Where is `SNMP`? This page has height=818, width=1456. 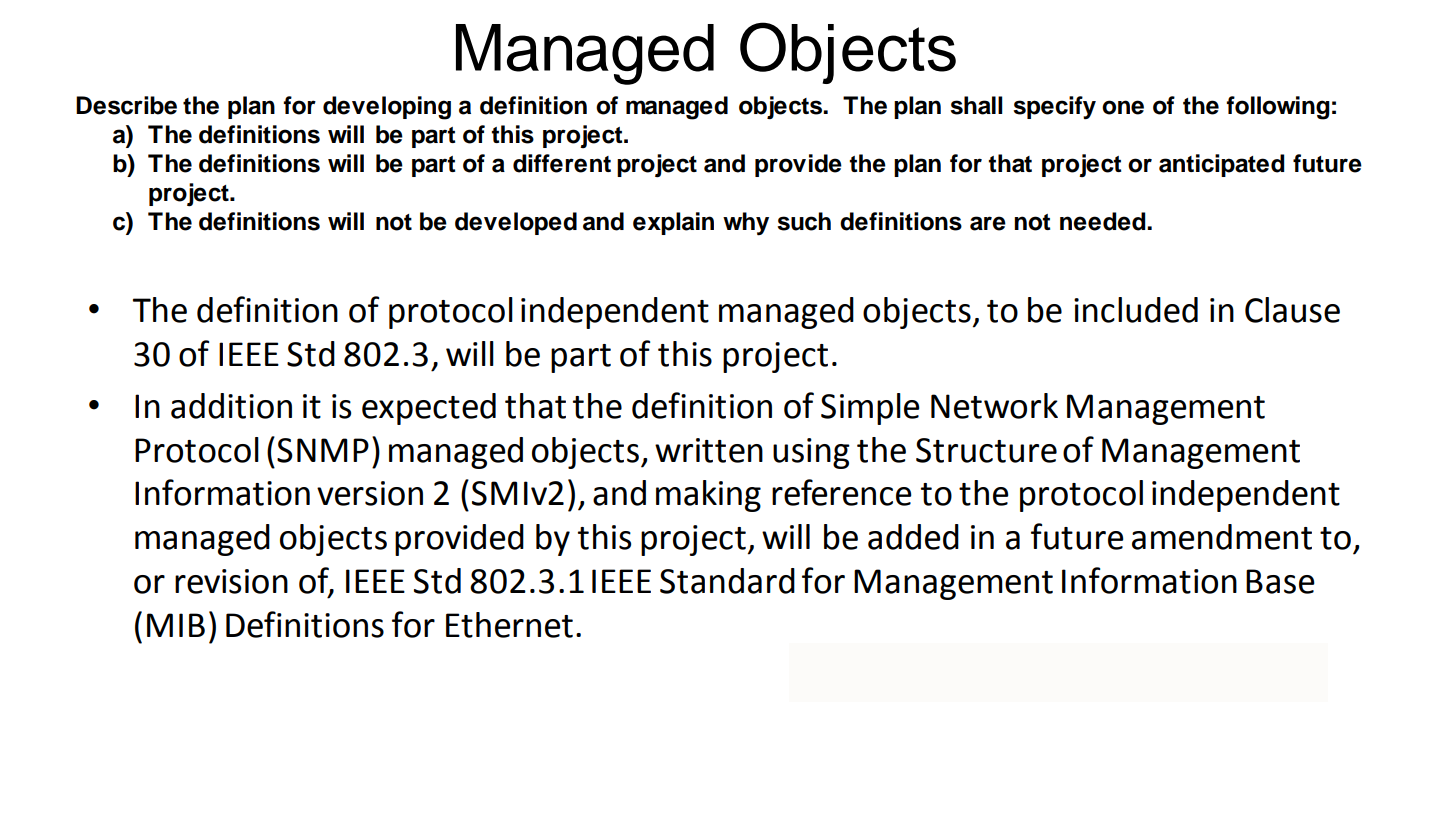
SNMP is located at coordinates (323, 450).
